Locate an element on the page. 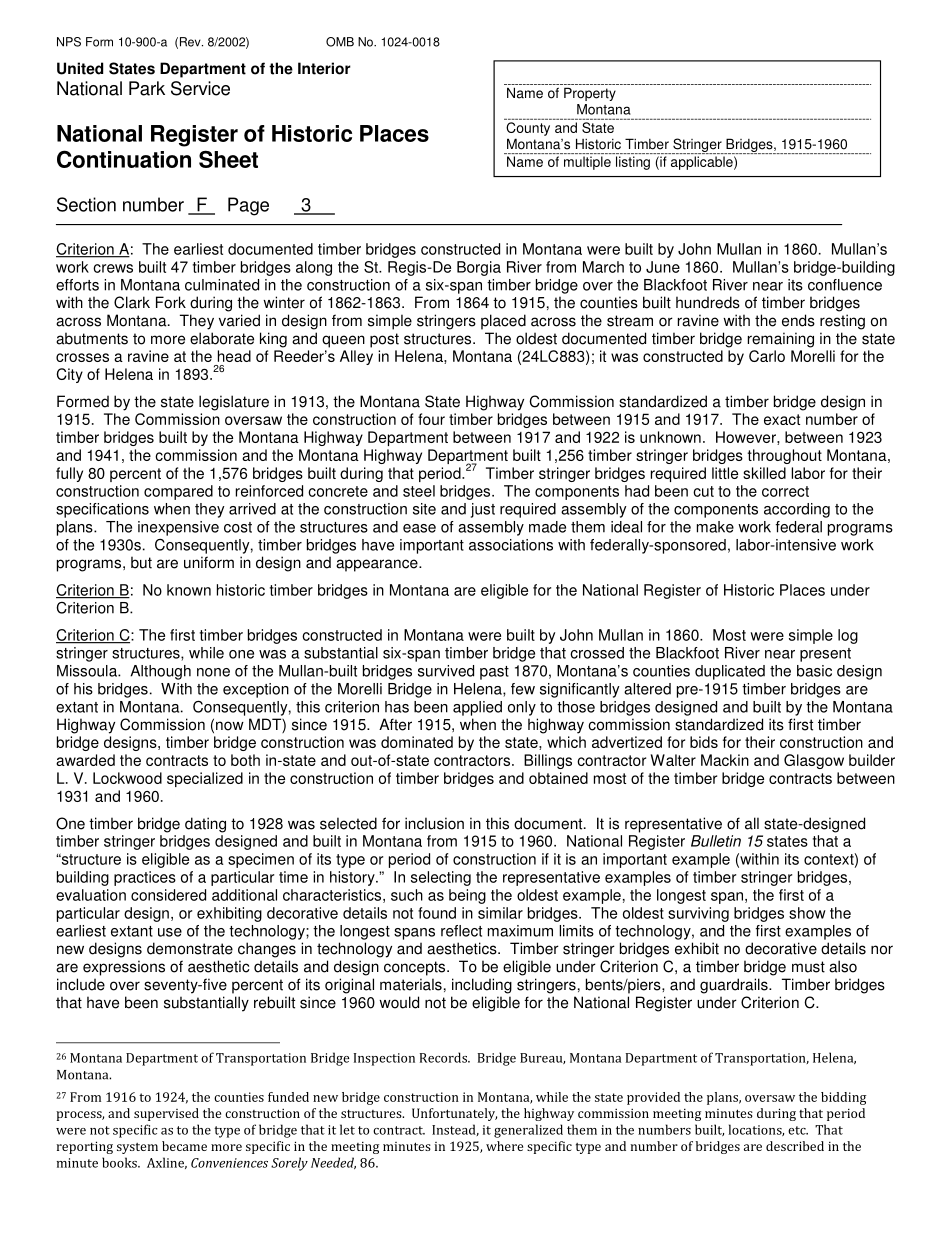  supervised is located at coordinates (166, 1114).
